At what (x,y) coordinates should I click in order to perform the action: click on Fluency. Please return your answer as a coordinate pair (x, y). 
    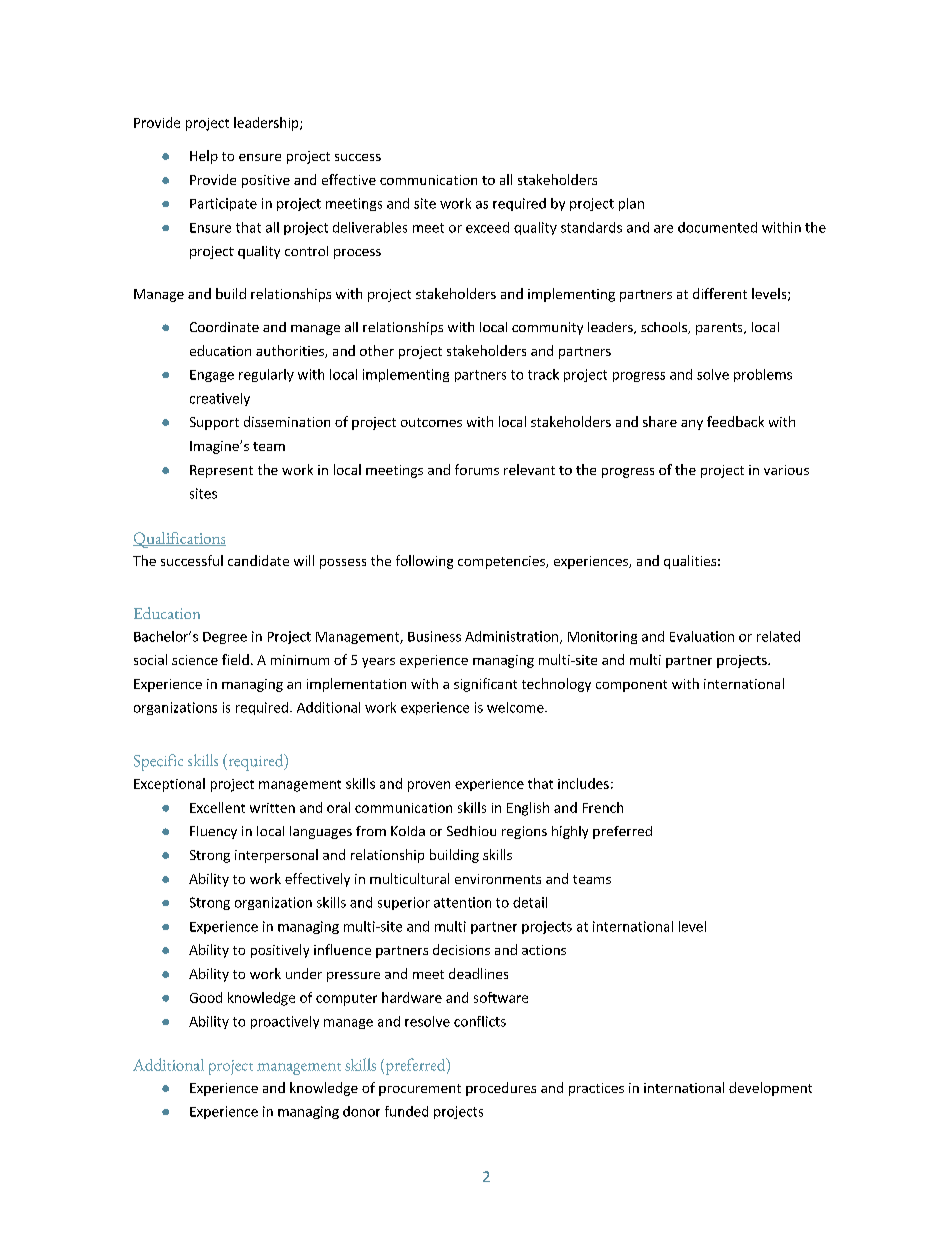
    Looking at the image, I should click on (213, 832).
